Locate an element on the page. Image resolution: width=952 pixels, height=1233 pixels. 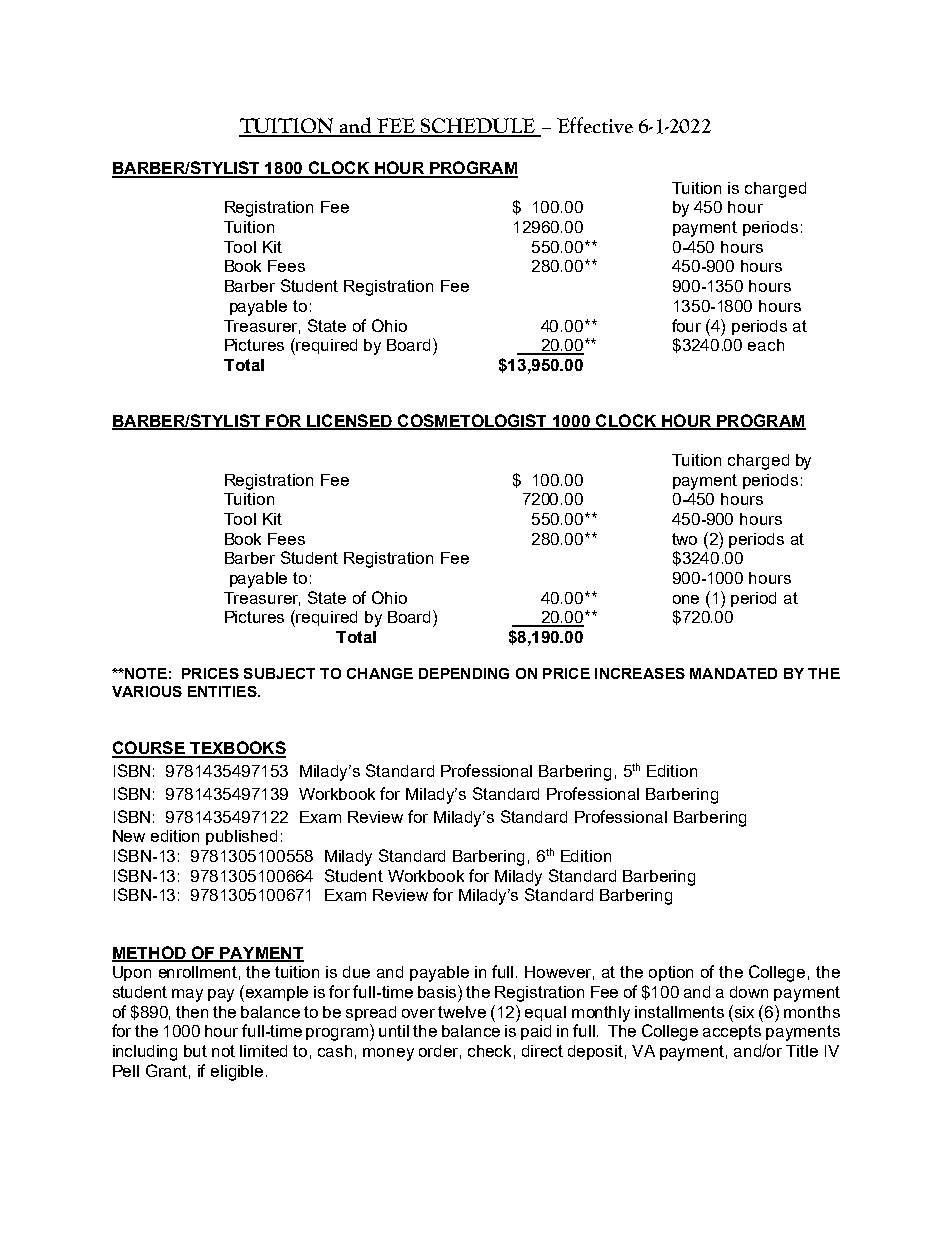
but is located at coordinates (195, 1051).
